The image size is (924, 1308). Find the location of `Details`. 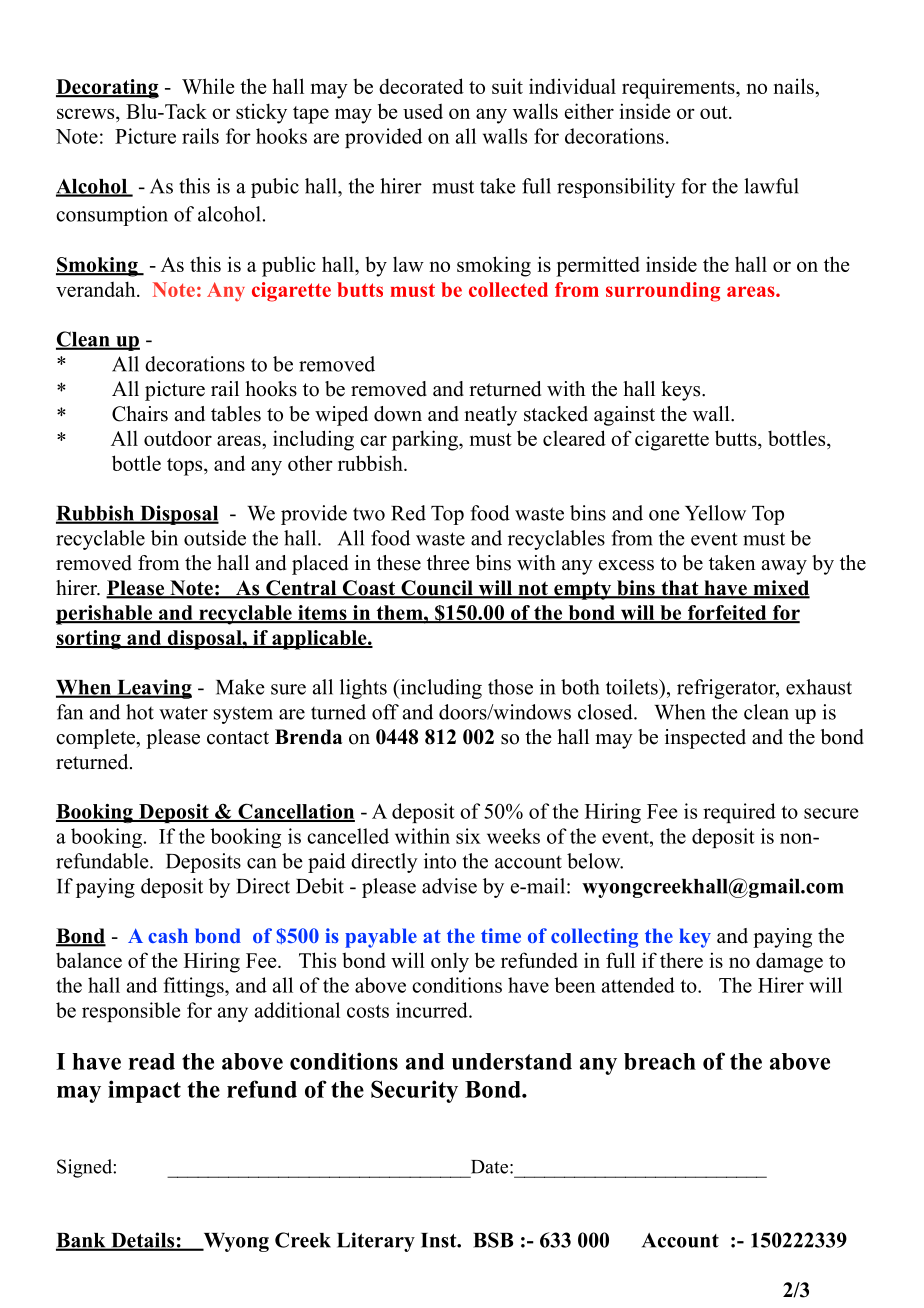

Details is located at coordinates (143, 1241).
